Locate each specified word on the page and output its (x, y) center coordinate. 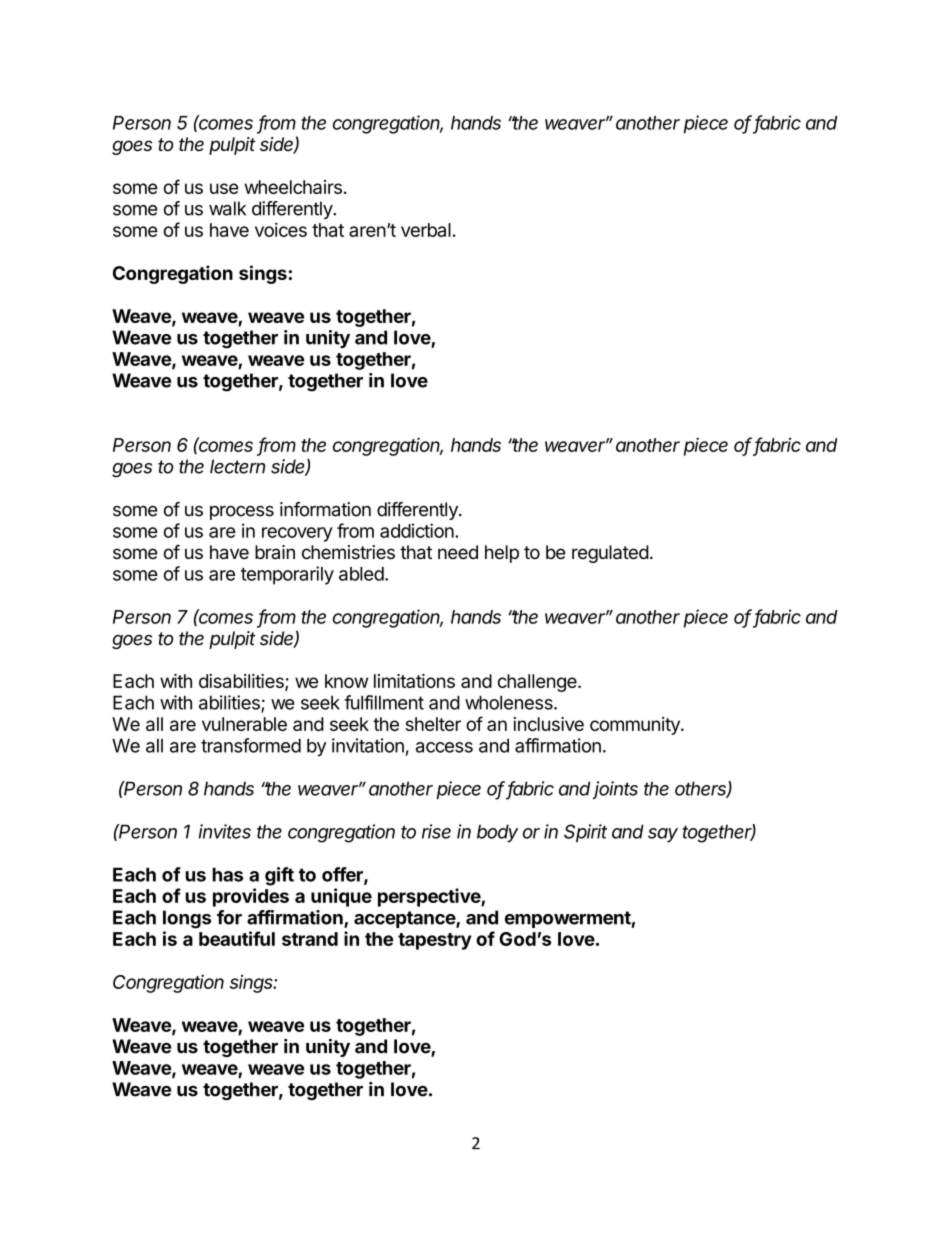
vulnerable (244, 724)
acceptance (405, 919)
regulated (610, 554)
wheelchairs (293, 187)
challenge (538, 683)
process (242, 513)
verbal (426, 230)
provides (251, 897)
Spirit (585, 833)
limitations (414, 681)
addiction (417, 530)
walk (227, 208)
